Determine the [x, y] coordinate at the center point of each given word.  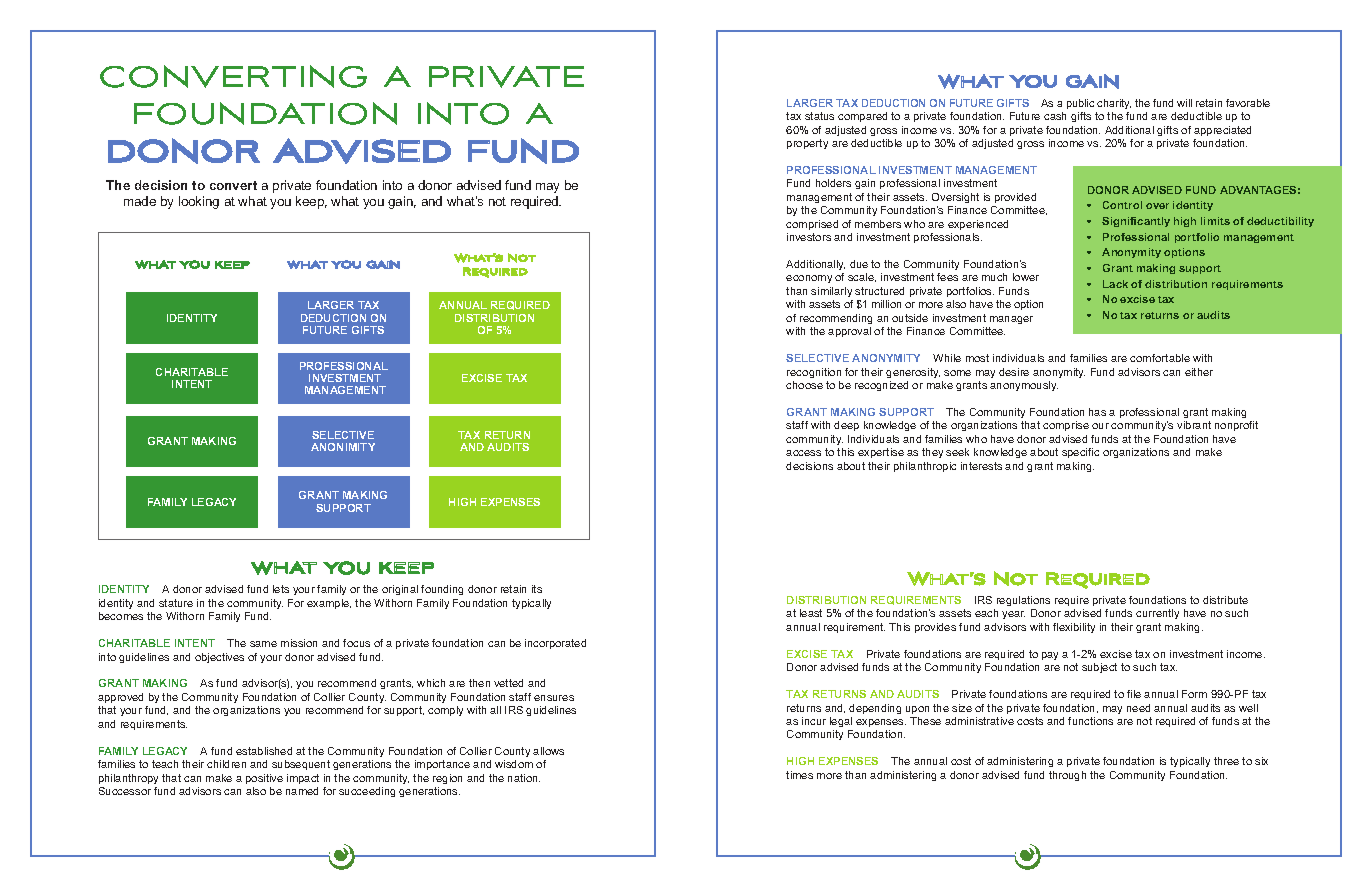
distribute [1225, 600]
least [811, 613]
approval [849, 332]
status [819, 116]
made [140, 201]
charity [1114, 104]
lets [281, 589]
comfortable [1160, 358]
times [799, 775]
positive [264, 779]
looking [199, 202]
